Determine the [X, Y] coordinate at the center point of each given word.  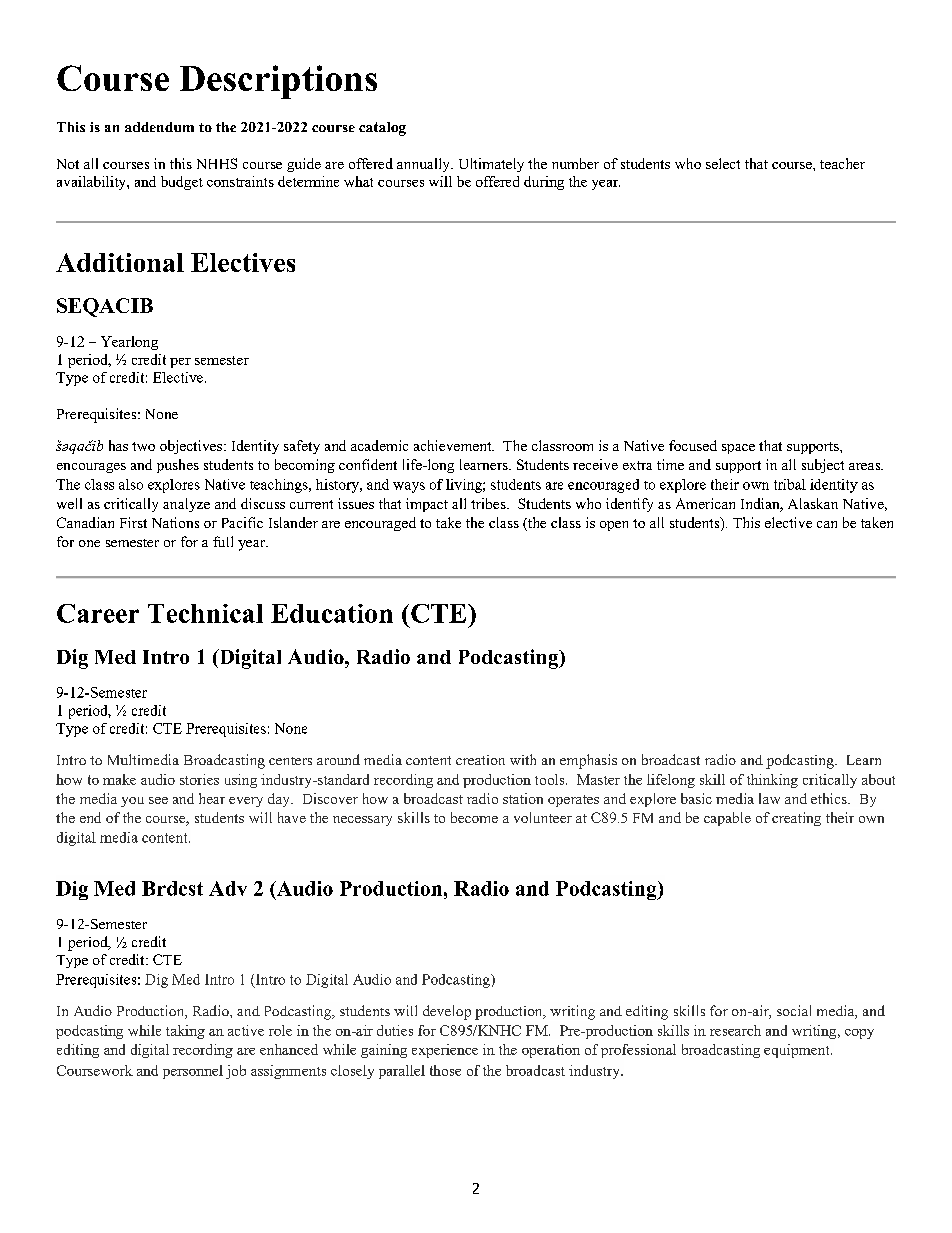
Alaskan [813, 503]
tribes [489, 503]
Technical [205, 613]
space [738, 449]
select [723, 163]
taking [185, 1032]
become [474, 817]
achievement [454, 445]
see [158, 800]
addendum [159, 127]
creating [796, 819]
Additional [120, 262]
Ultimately [491, 165]
